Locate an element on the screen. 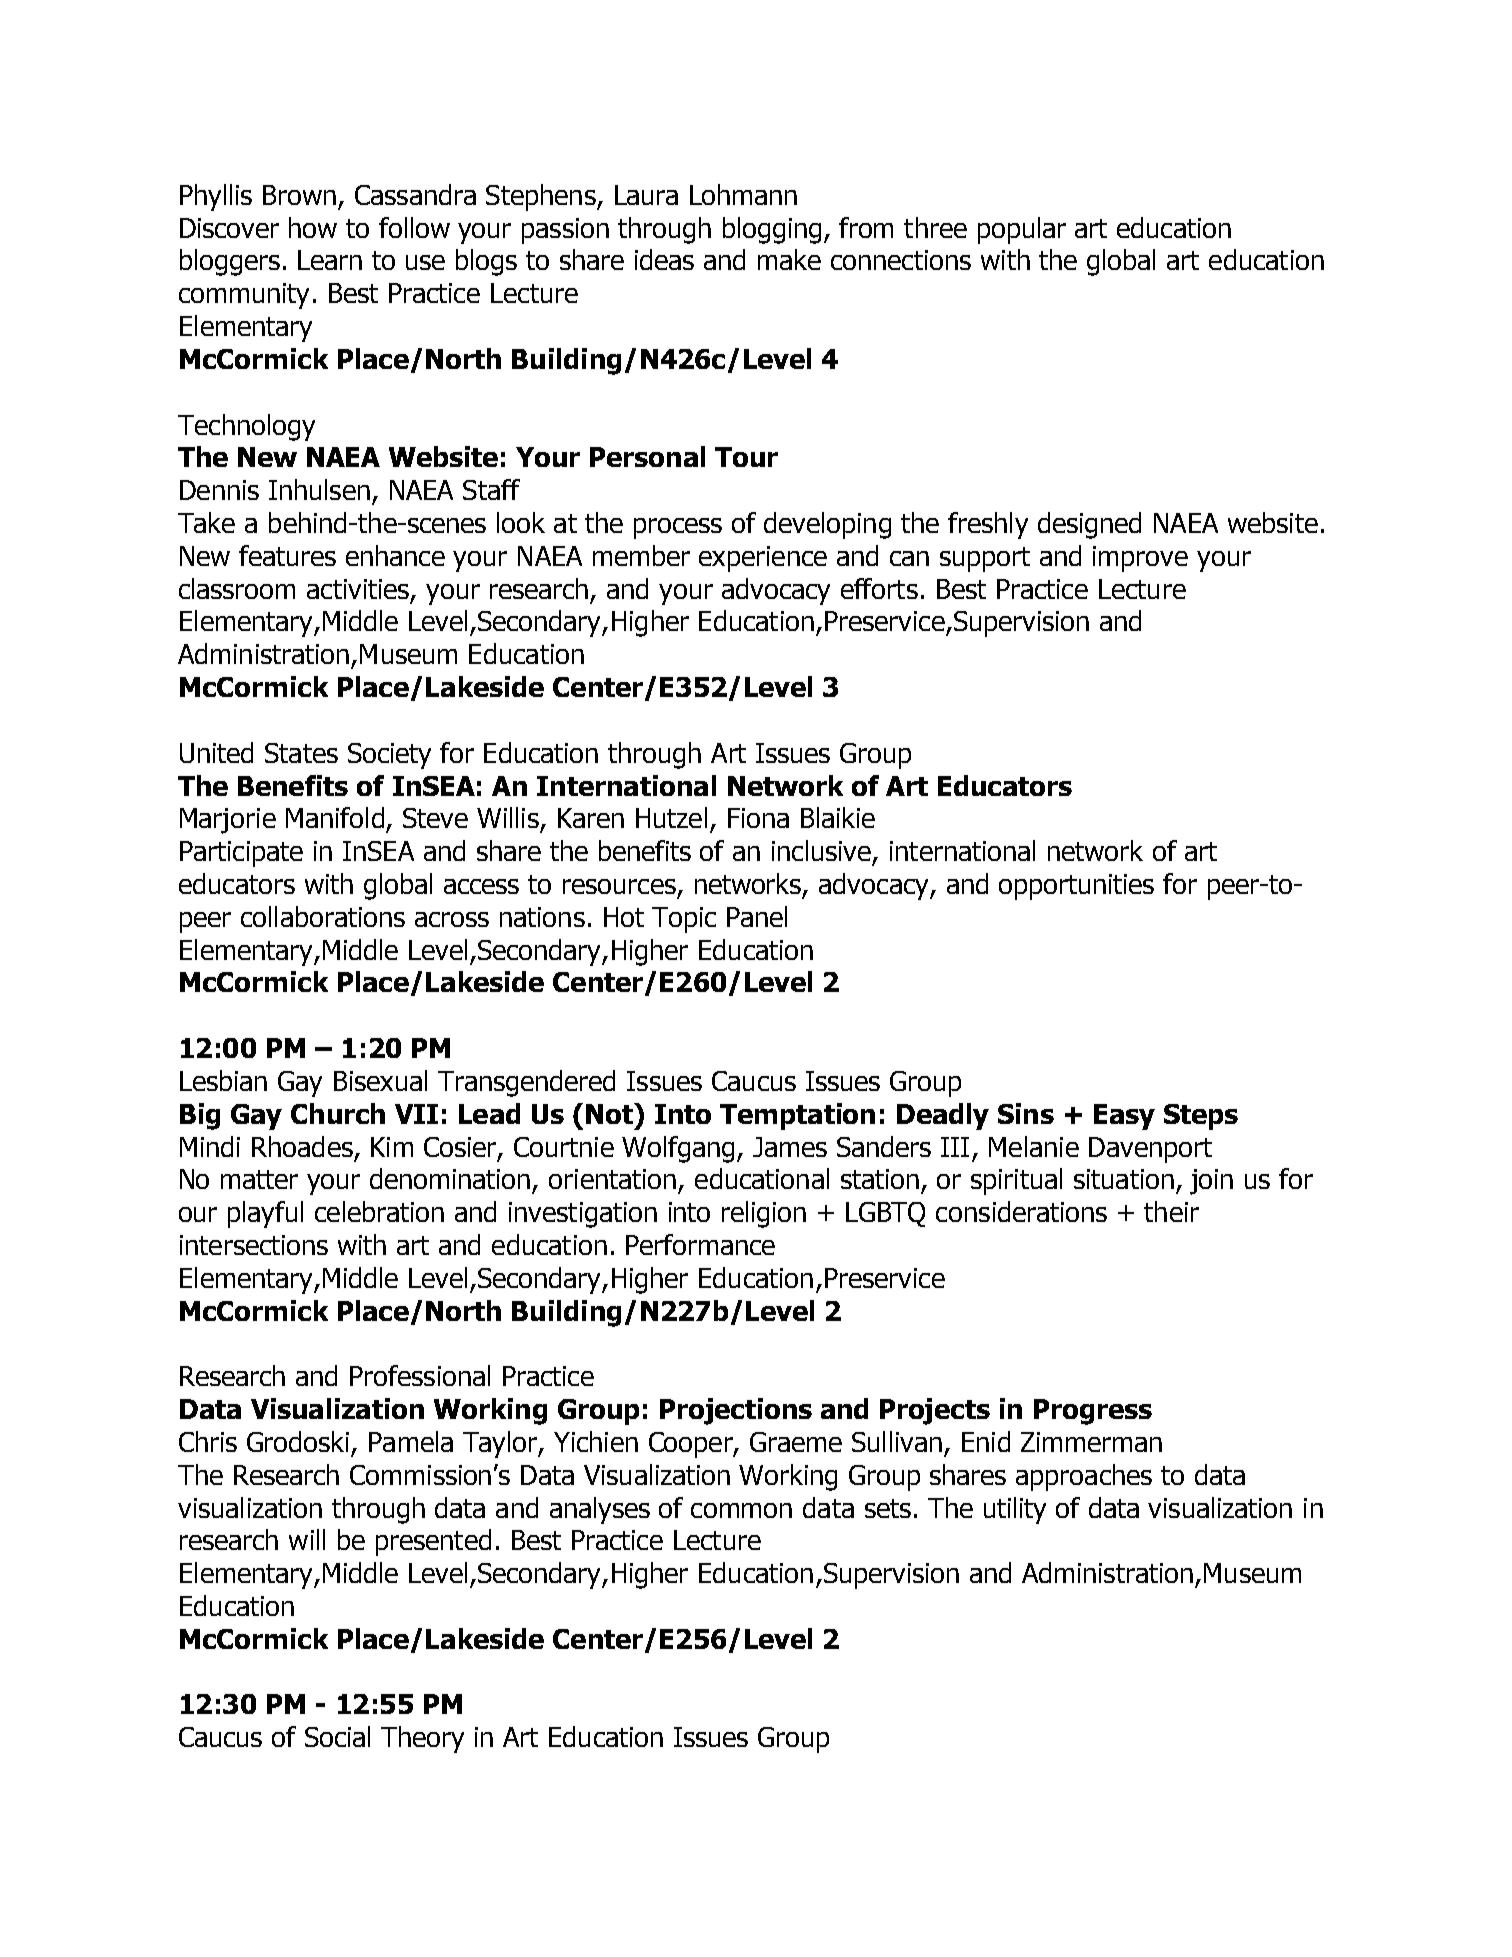 Image resolution: width=1512 pixels, height=1957 pixels. common is located at coordinates (741, 1510).
